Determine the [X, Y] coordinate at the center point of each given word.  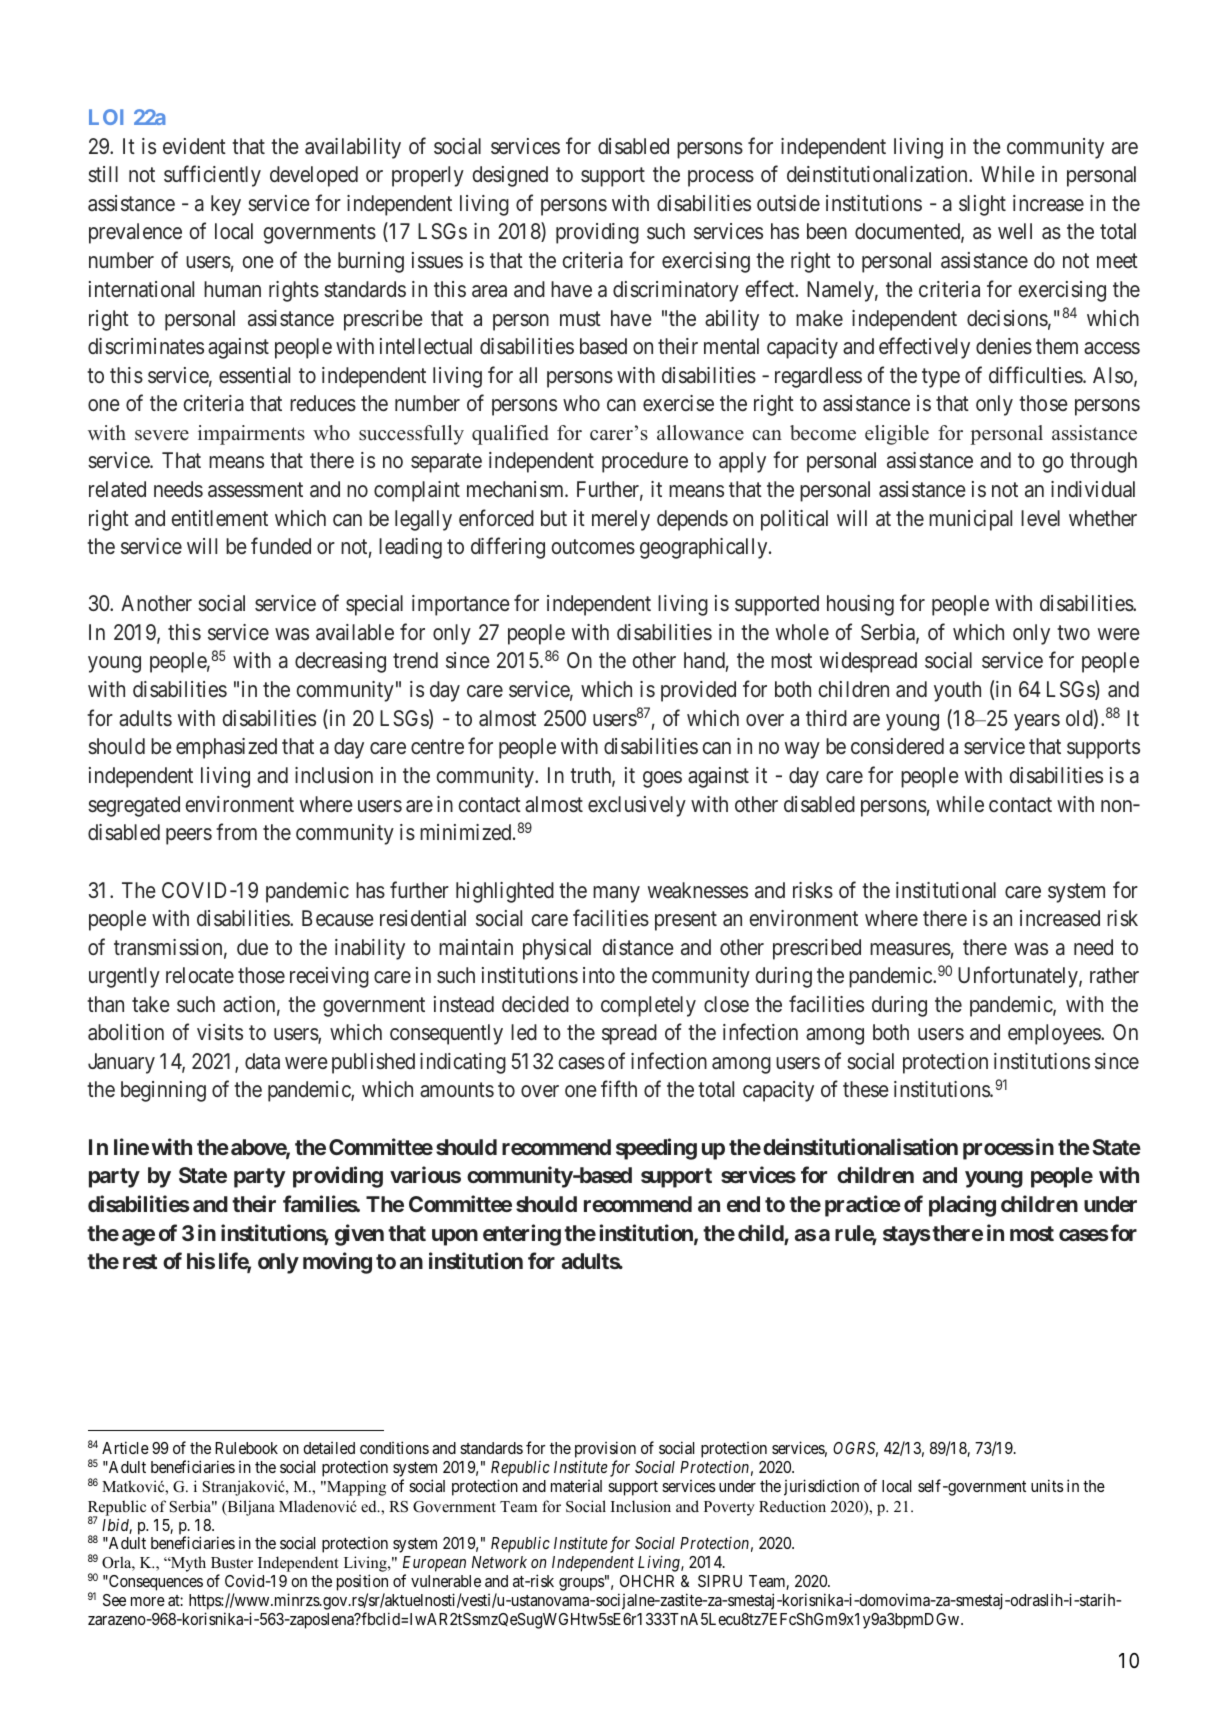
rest [140, 1261]
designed [510, 176]
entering [522, 1235]
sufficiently [212, 176]
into [599, 975]
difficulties [1036, 375]
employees [1055, 1034]
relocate [200, 975]
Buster [232, 1562]
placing [962, 1206]
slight [982, 205]
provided [698, 691]
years [1037, 722]
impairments [251, 435]
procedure [645, 462]
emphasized [226, 748]
